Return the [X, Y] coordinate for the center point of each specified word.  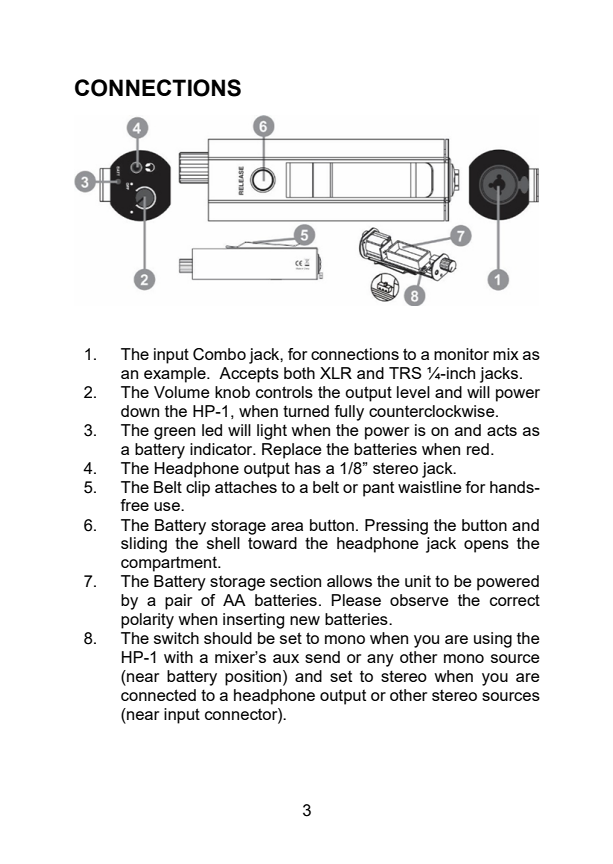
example [176, 375]
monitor [461, 354]
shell [223, 543]
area [287, 526]
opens [486, 546]
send [322, 657]
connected [158, 695]
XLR [336, 373]
